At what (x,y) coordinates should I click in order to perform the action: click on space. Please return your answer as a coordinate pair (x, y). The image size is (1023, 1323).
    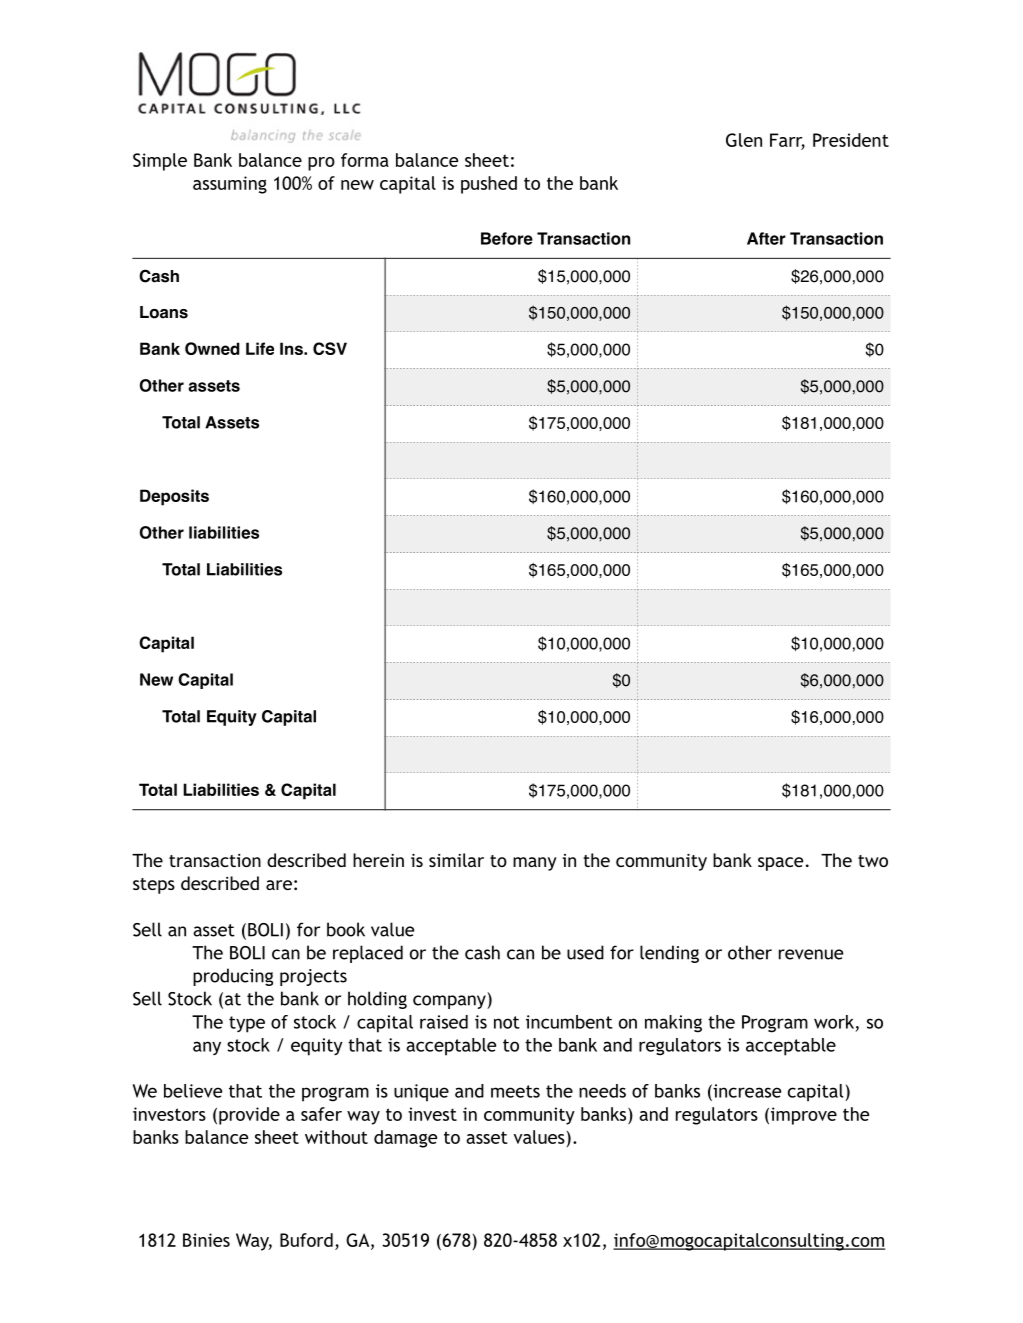
    Looking at the image, I should click on (780, 864).
